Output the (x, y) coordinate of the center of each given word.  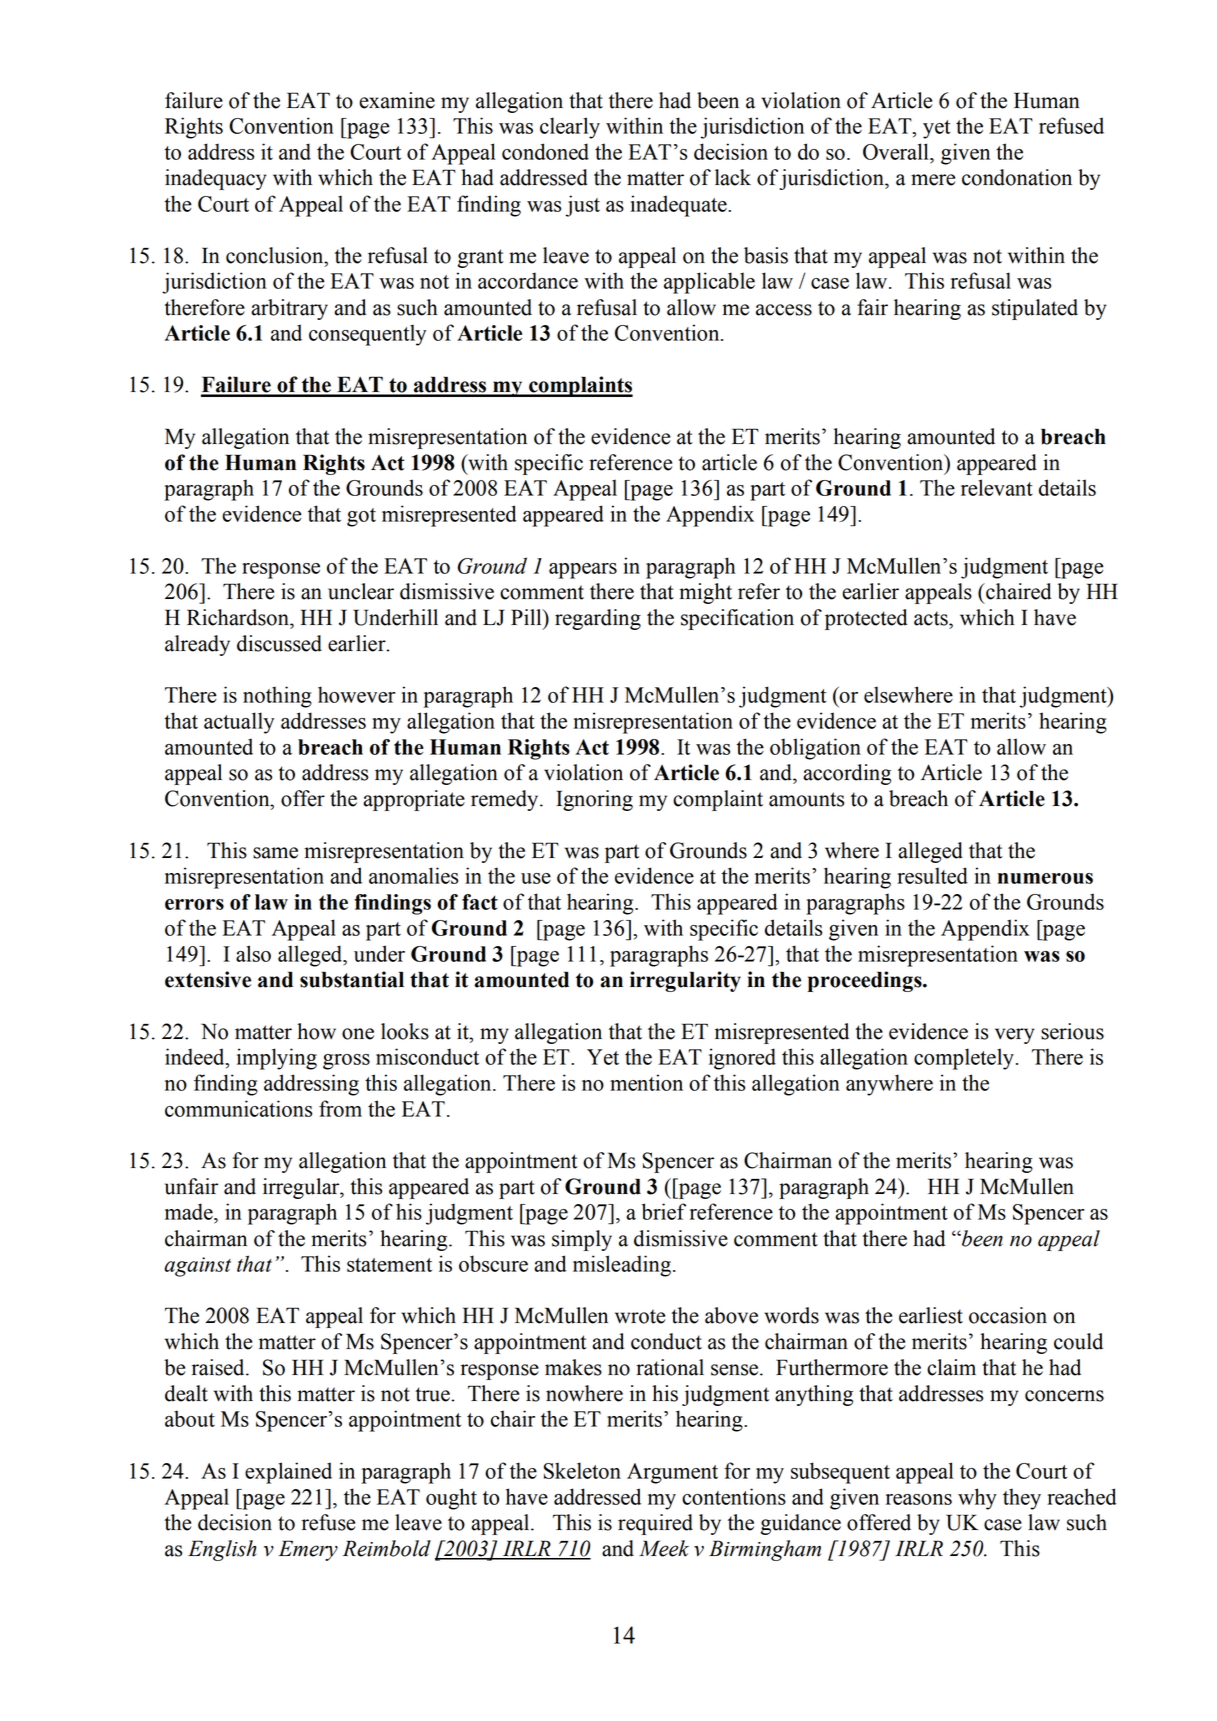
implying (277, 1059)
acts (932, 618)
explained (288, 1473)
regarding (598, 619)
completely (964, 1059)
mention (646, 1082)
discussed (279, 643)
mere (933, 180)
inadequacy (215, 179)
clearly (570, 128)
